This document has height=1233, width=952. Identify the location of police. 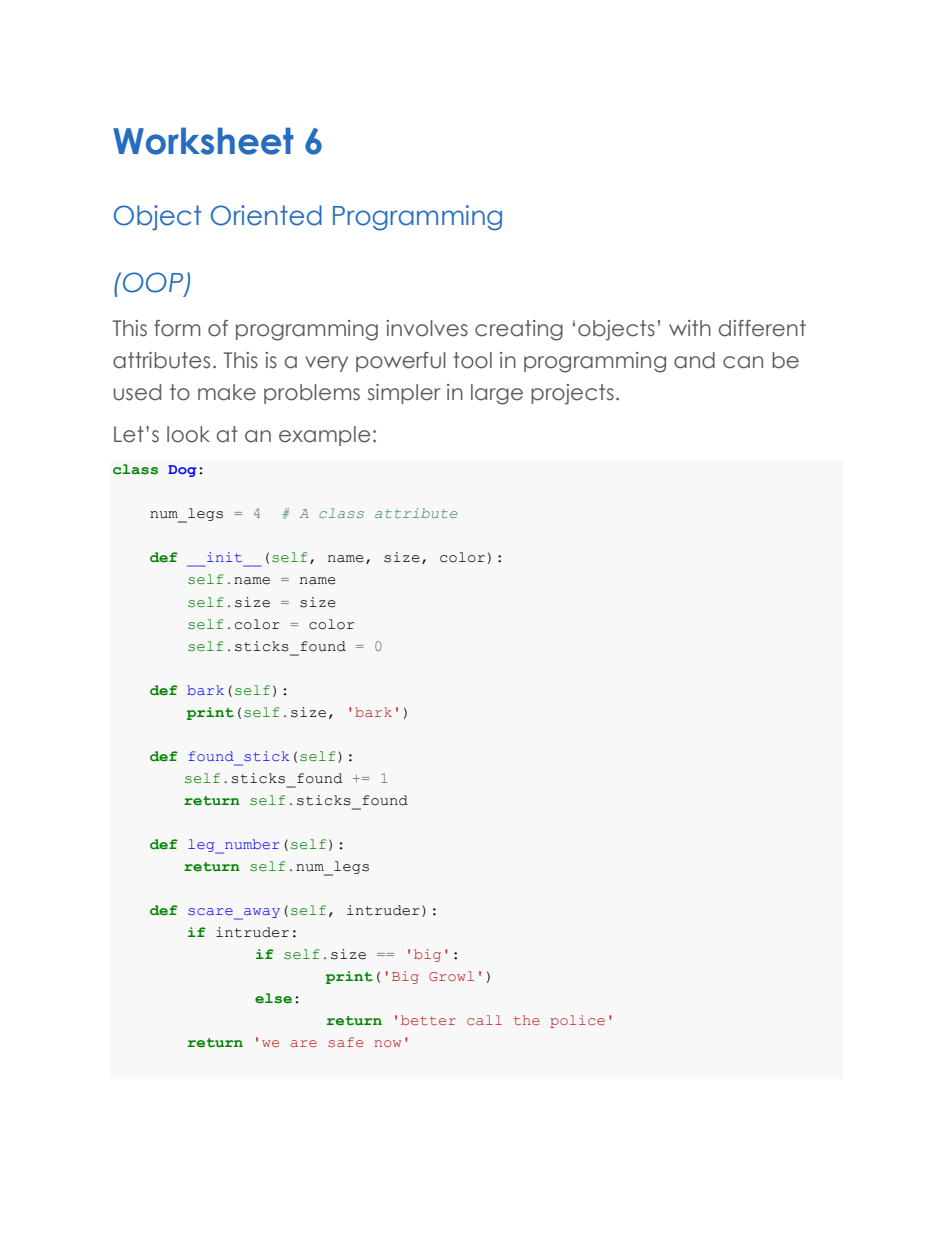
(577, 1021).
